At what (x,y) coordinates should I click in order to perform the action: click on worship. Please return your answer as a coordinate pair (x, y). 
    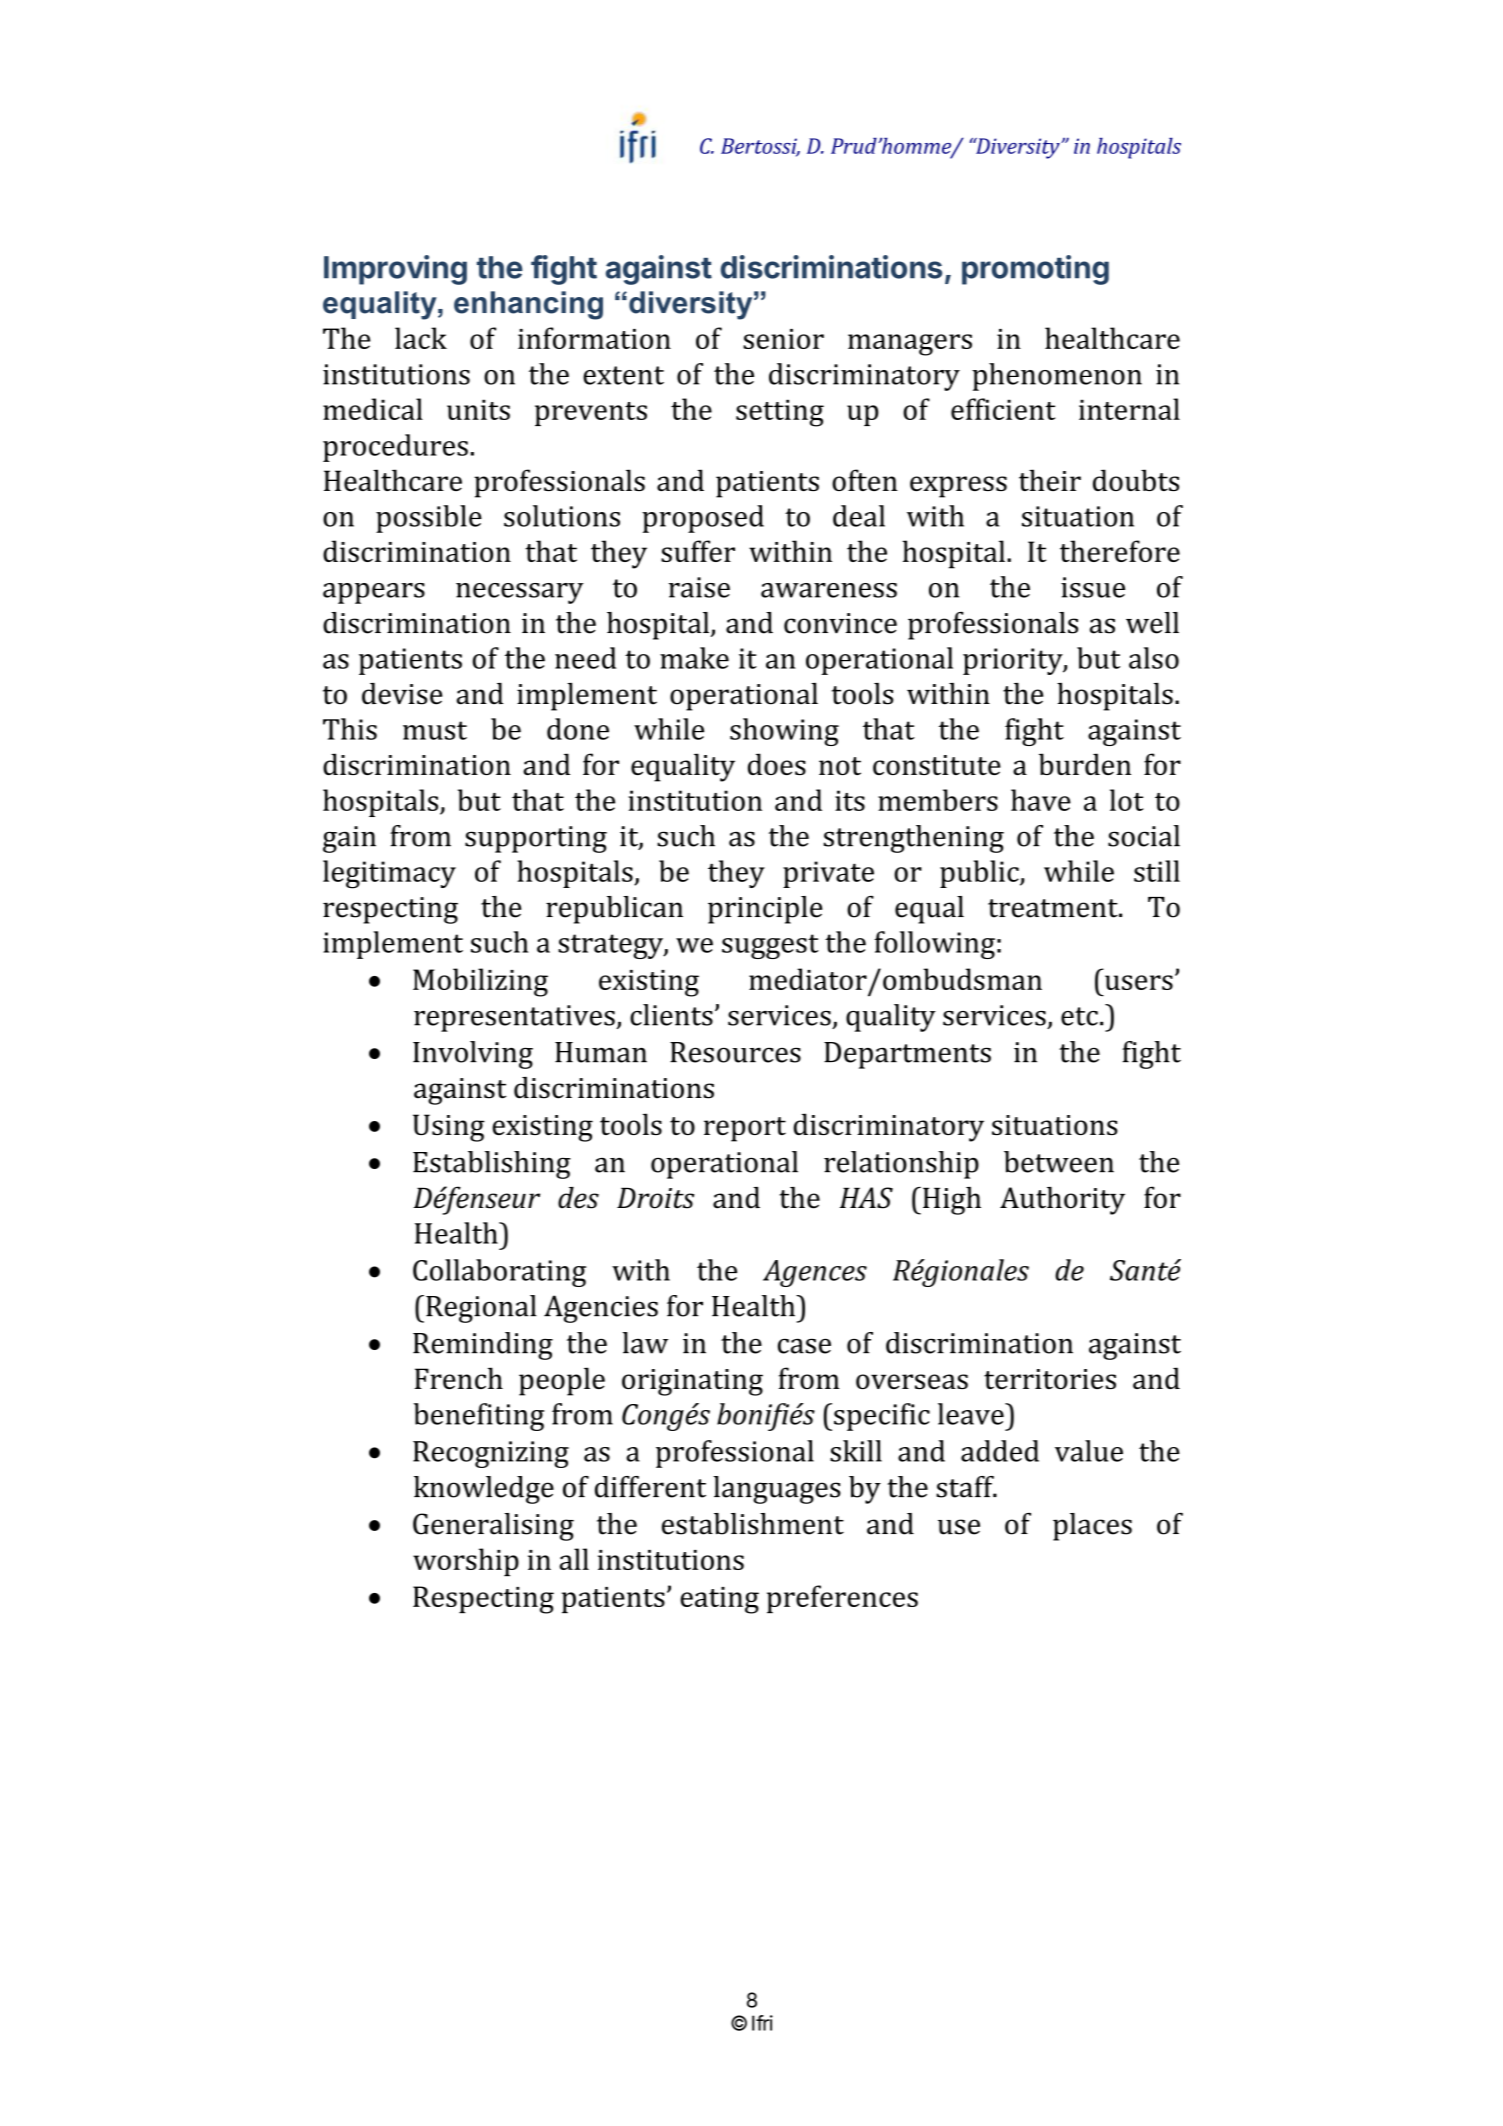
    Looking at the image, I should click on (466, 1562).
